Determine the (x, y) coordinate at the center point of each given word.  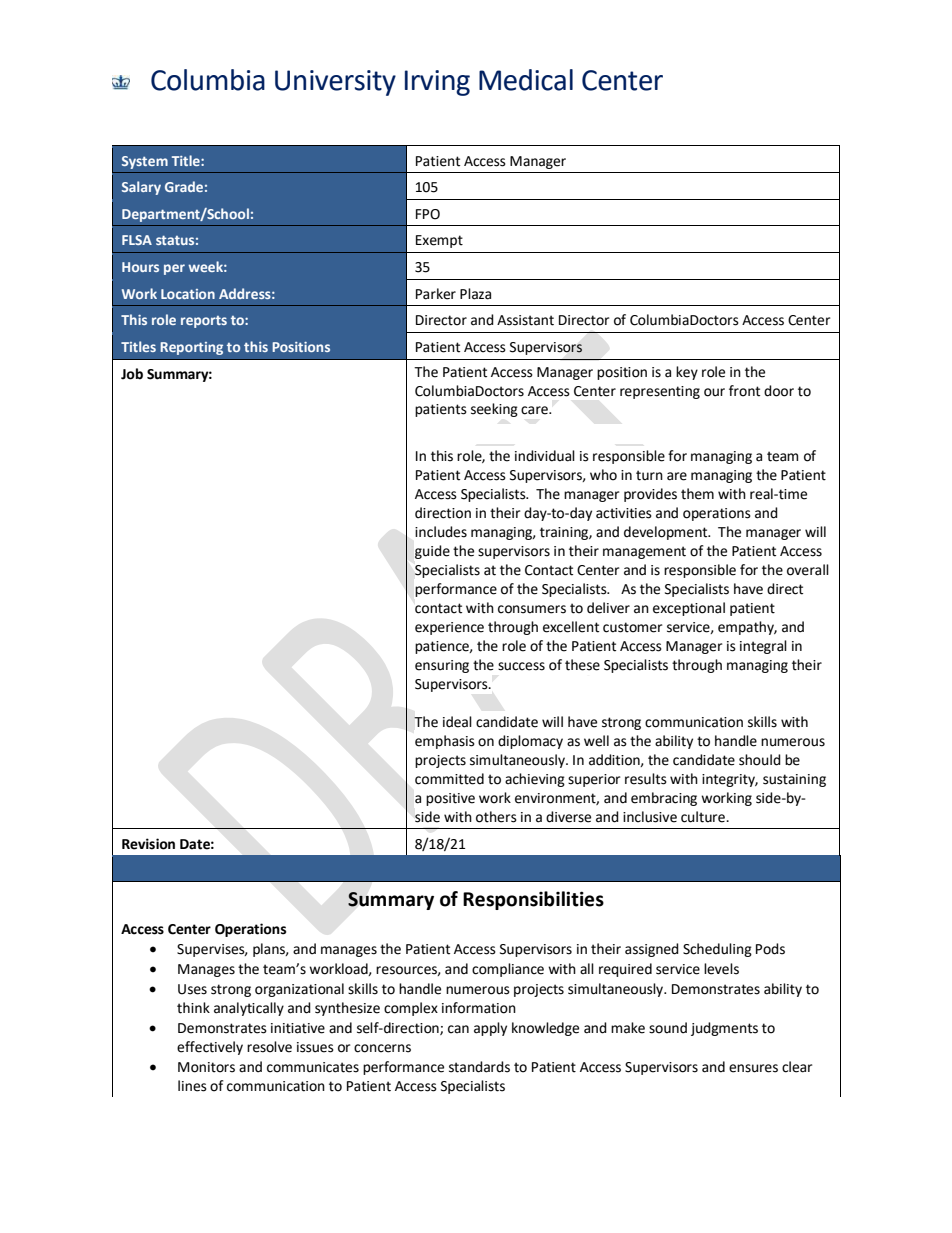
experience (449, 628)
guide (432, 552)
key (687, 373)
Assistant (525, 320)
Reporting (191, 348)
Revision (148, 844)
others (496, 817)
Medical (526, 80)
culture (704, 817)
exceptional (689, 609)
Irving (437, 83)
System (145, 162)
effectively (210, 1048)
